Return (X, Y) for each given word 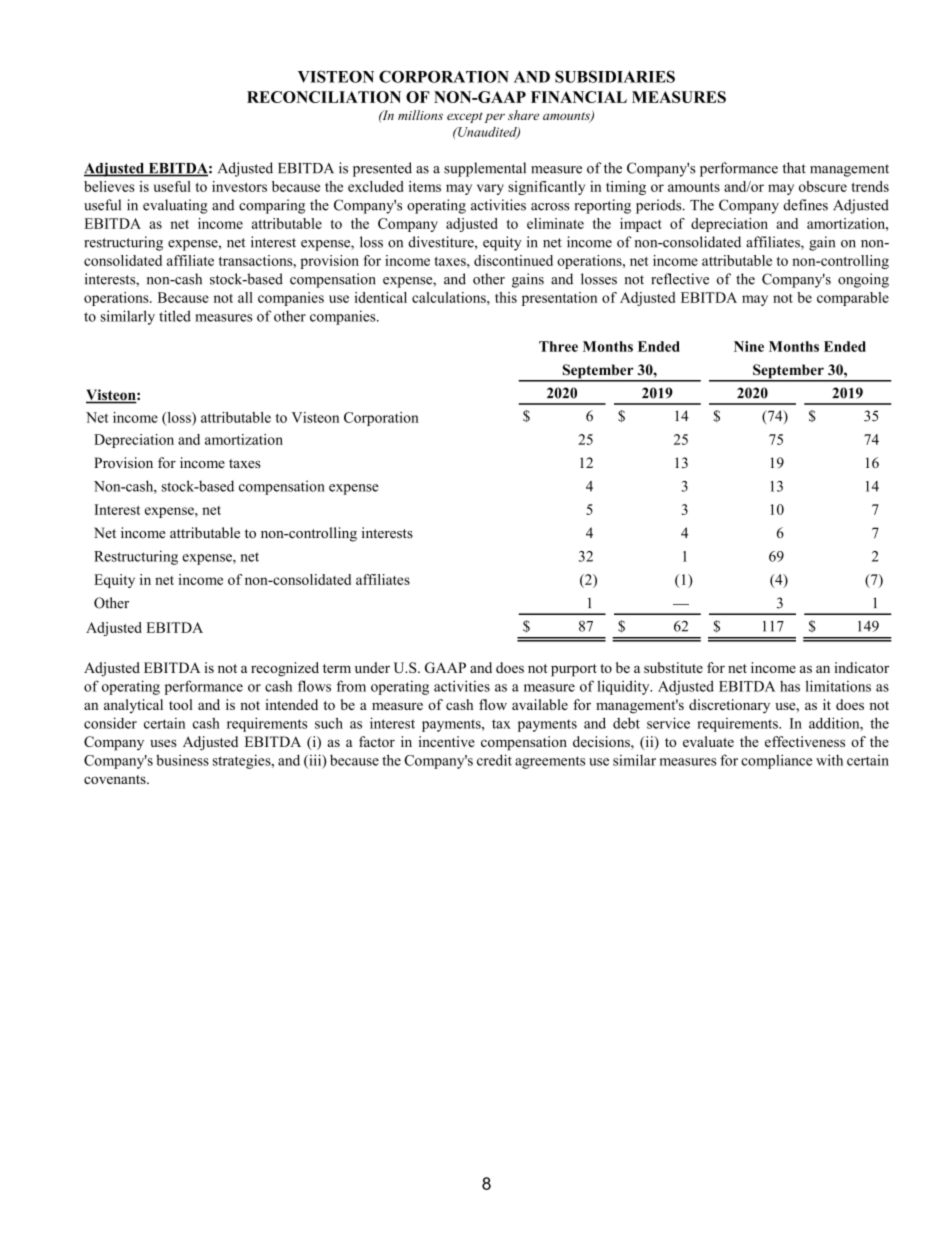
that (794, 168)
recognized (285, 669)
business (182, 760)
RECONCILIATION (324, 97)
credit (494, 760)
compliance (776, 761)
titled (175, 316)
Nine (749, 346)
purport (574, 670)
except (465, 117)
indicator (861, 667)
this (506, 297)
